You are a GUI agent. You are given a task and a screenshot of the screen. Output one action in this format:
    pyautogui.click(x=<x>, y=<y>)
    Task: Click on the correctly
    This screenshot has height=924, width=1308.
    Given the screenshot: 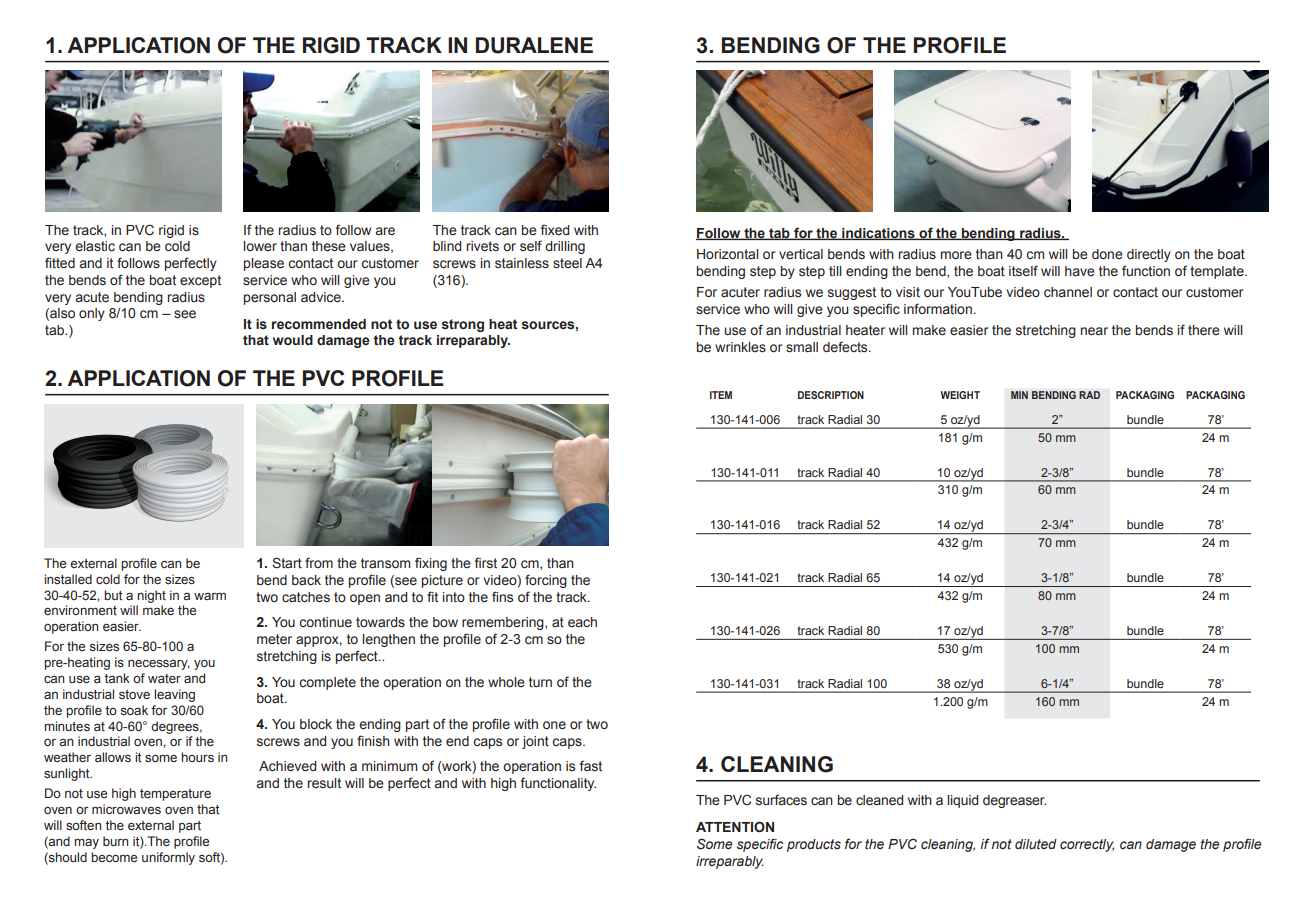 What is the action you would take?
    pyautogui.click(x=1087, y=845)
